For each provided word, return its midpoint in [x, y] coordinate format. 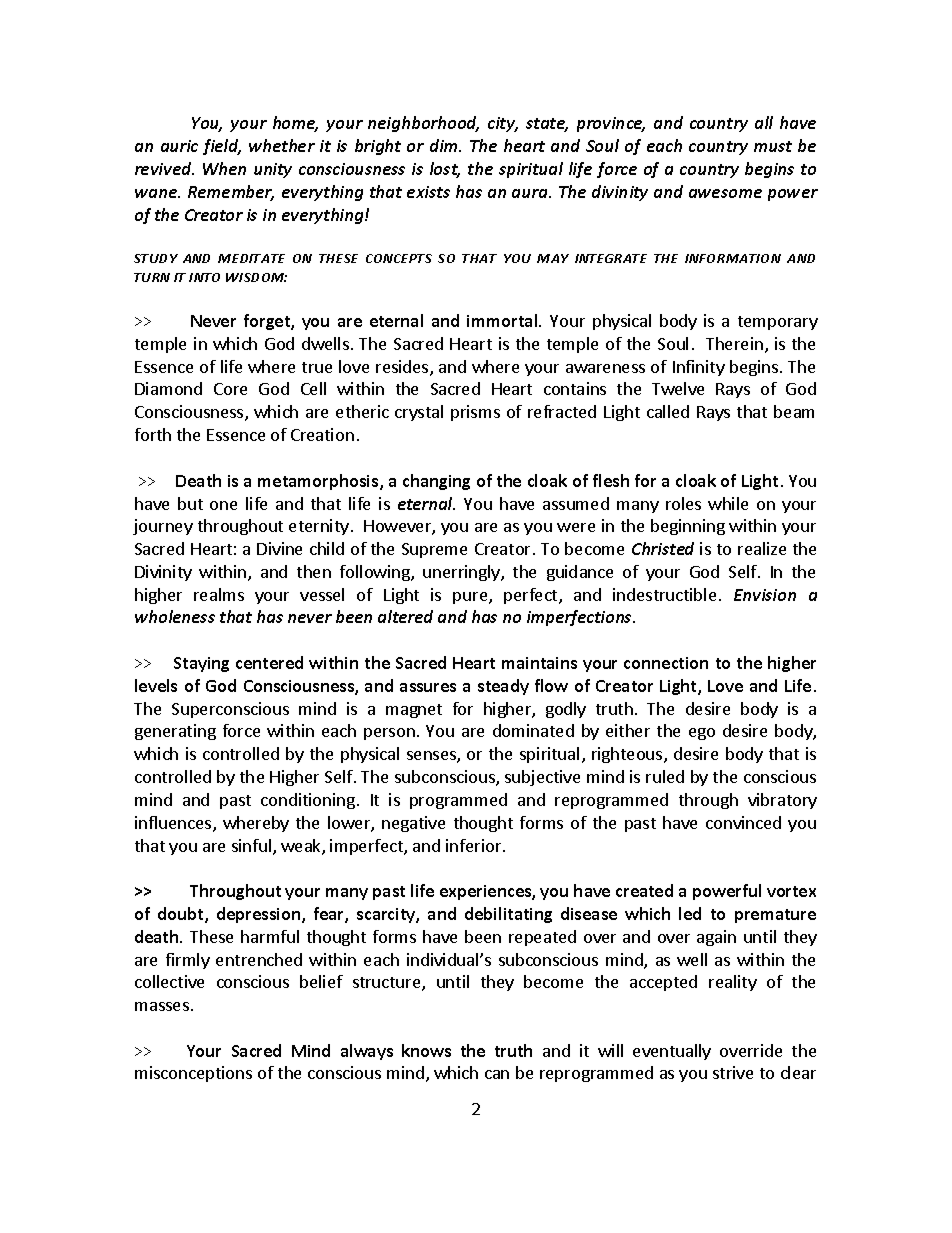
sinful [253, 847]
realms [219, 594]
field [222, 147]
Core [230, 389]
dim [445, 145]
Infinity [699, 368]
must [773, 146]
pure [471, 598]
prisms [475, 413]
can [497, 1074]
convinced [743, 822]
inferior [475, 845]
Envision [765, 595]
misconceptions [193, 1074]
